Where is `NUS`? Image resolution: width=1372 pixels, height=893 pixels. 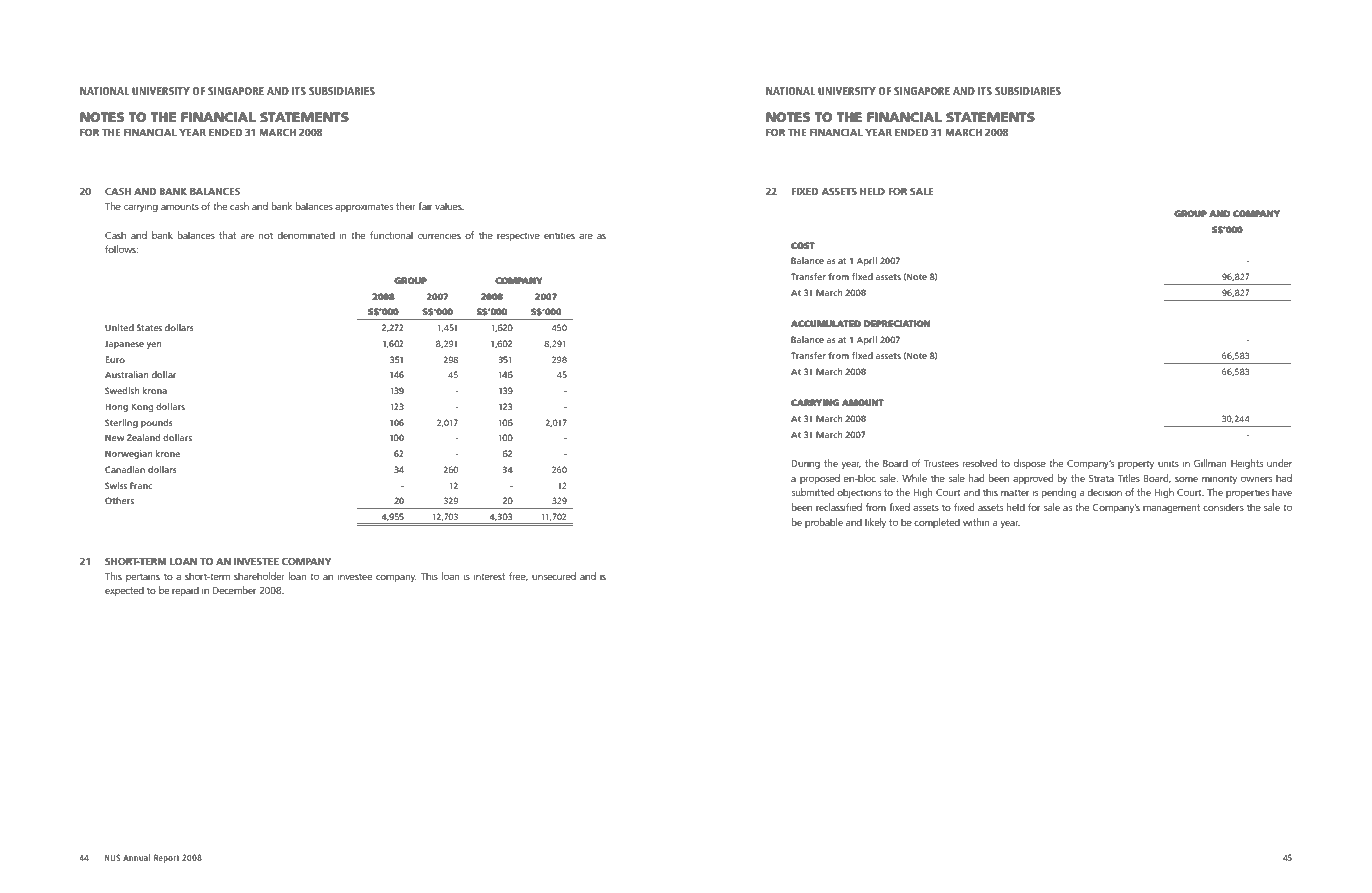 NUS is located at coordinates (112, 857).
